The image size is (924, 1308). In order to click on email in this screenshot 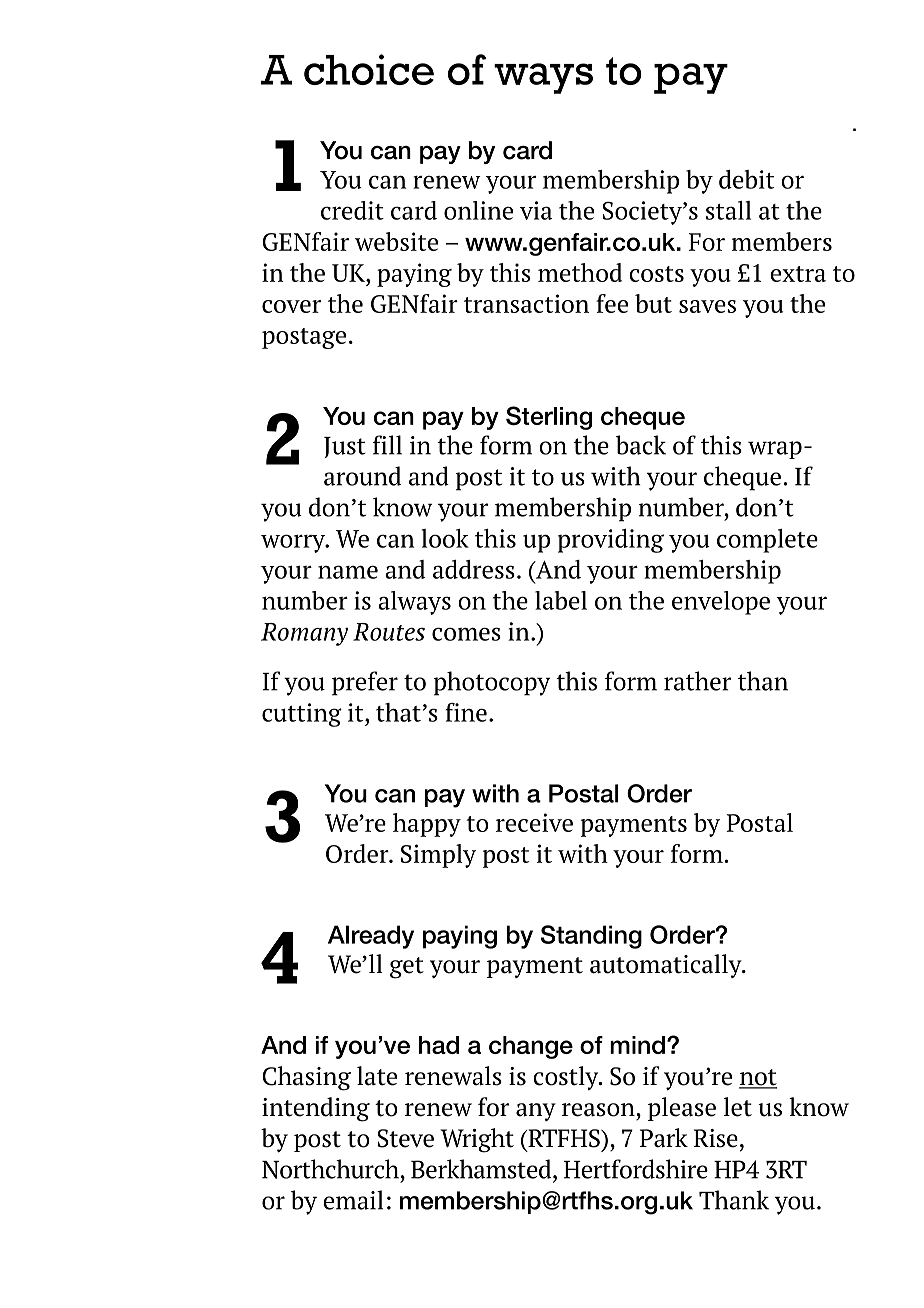, I will do `click(353, 1200)`.
